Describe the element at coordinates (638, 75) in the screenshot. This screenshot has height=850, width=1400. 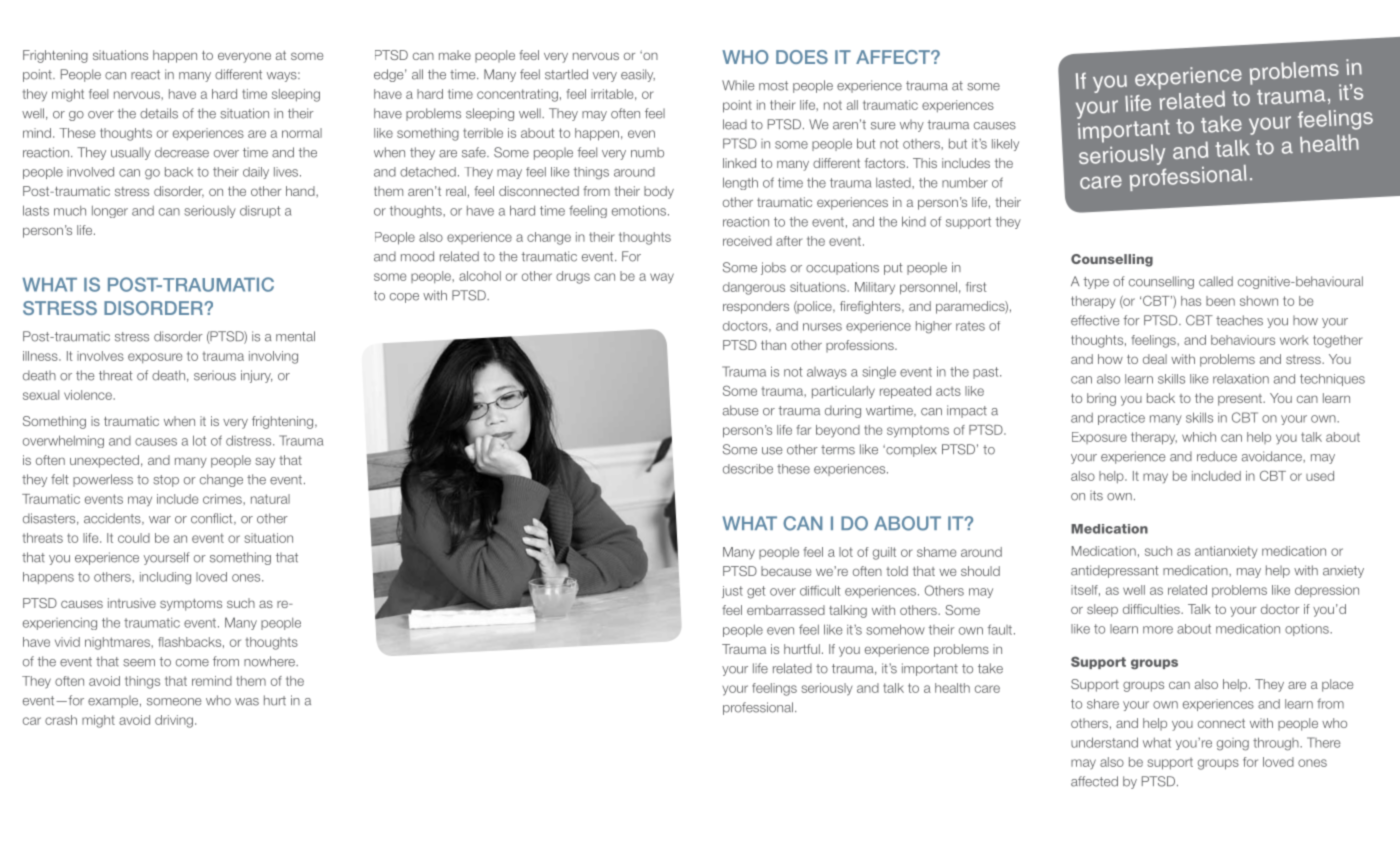
I see `easily` at that location.
